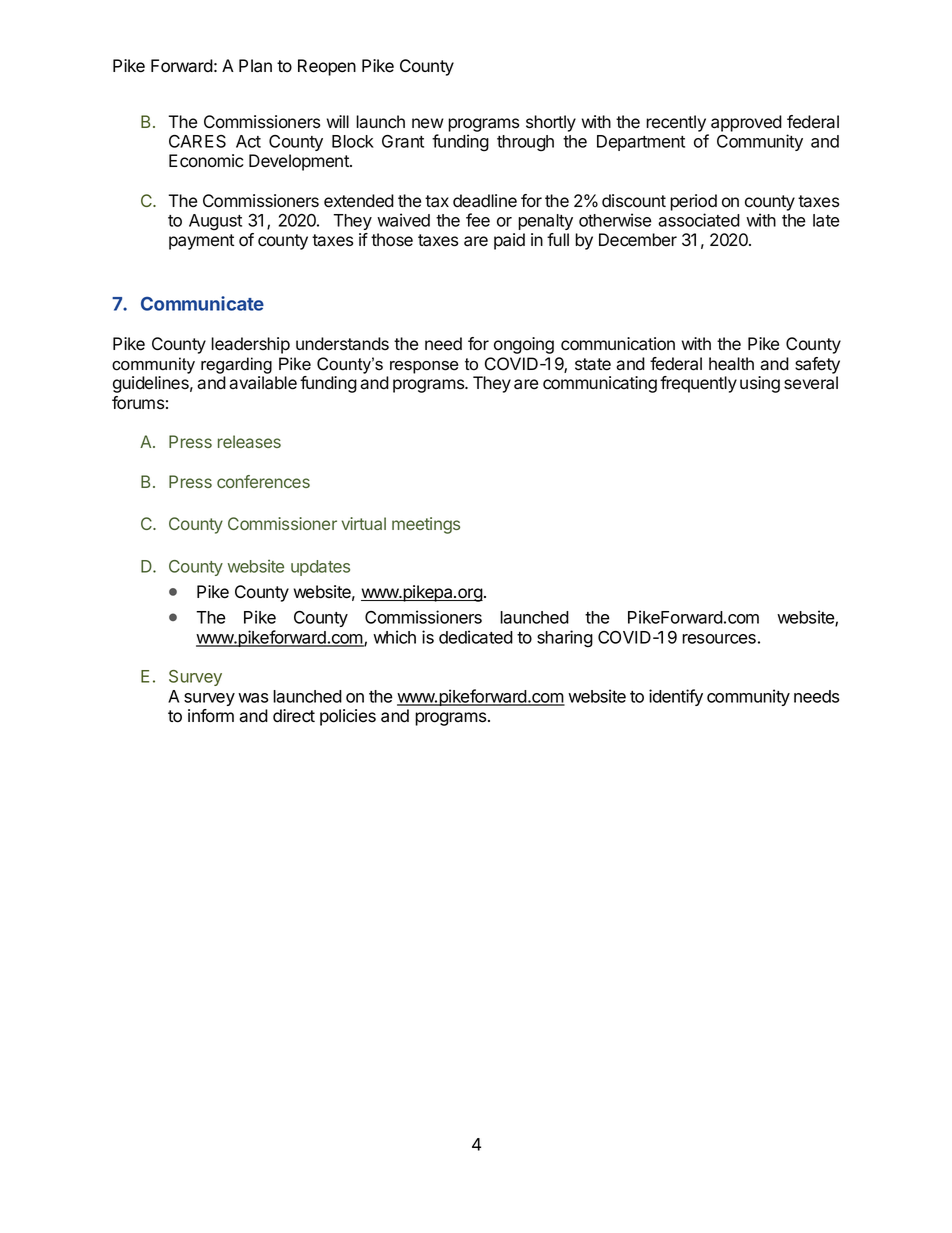  What do you see at coordinates (424, 367) in the screenshot?
I see `response` at bounding box center [424, 367].
